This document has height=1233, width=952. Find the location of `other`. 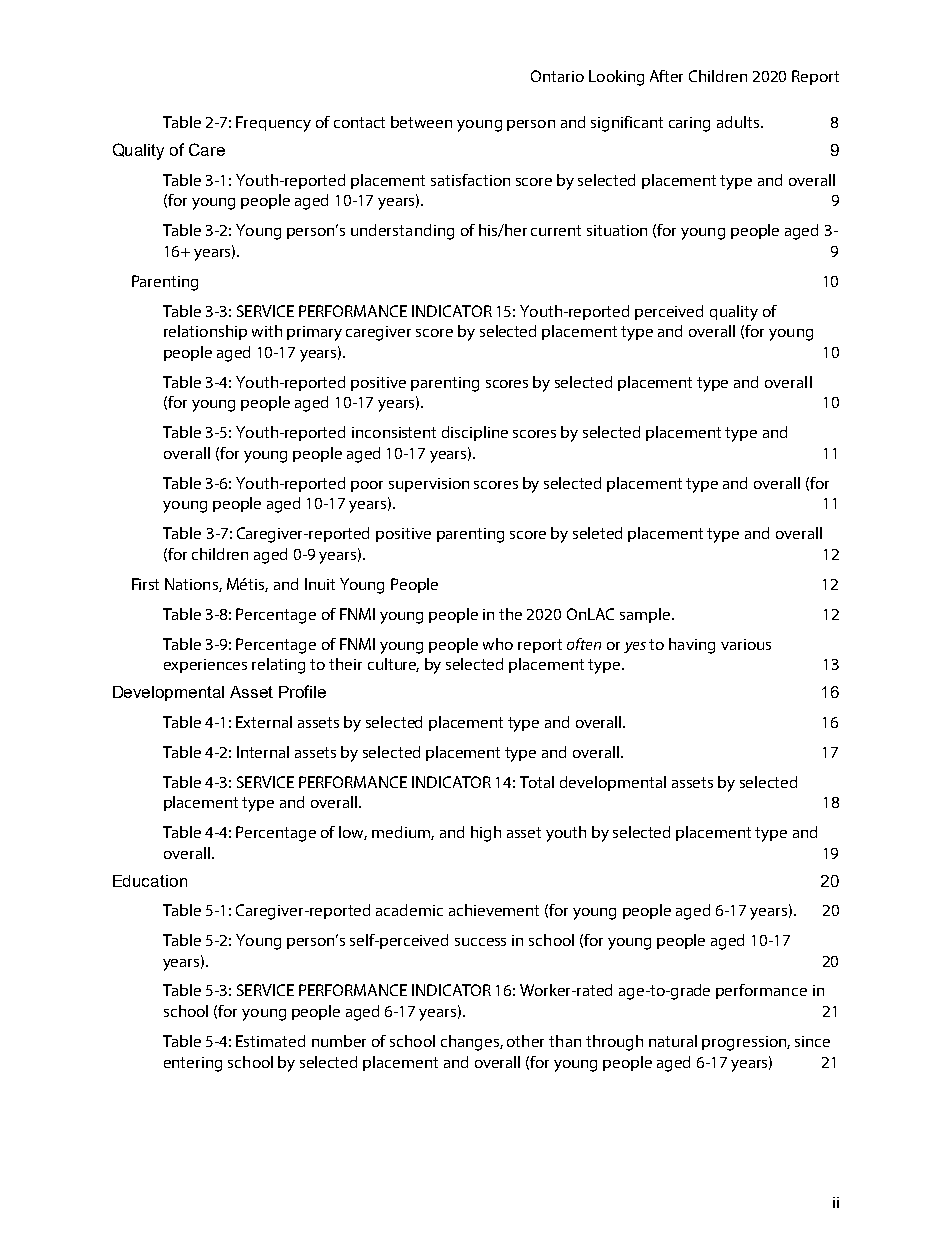

other is located at coordinates (525, 1041).
